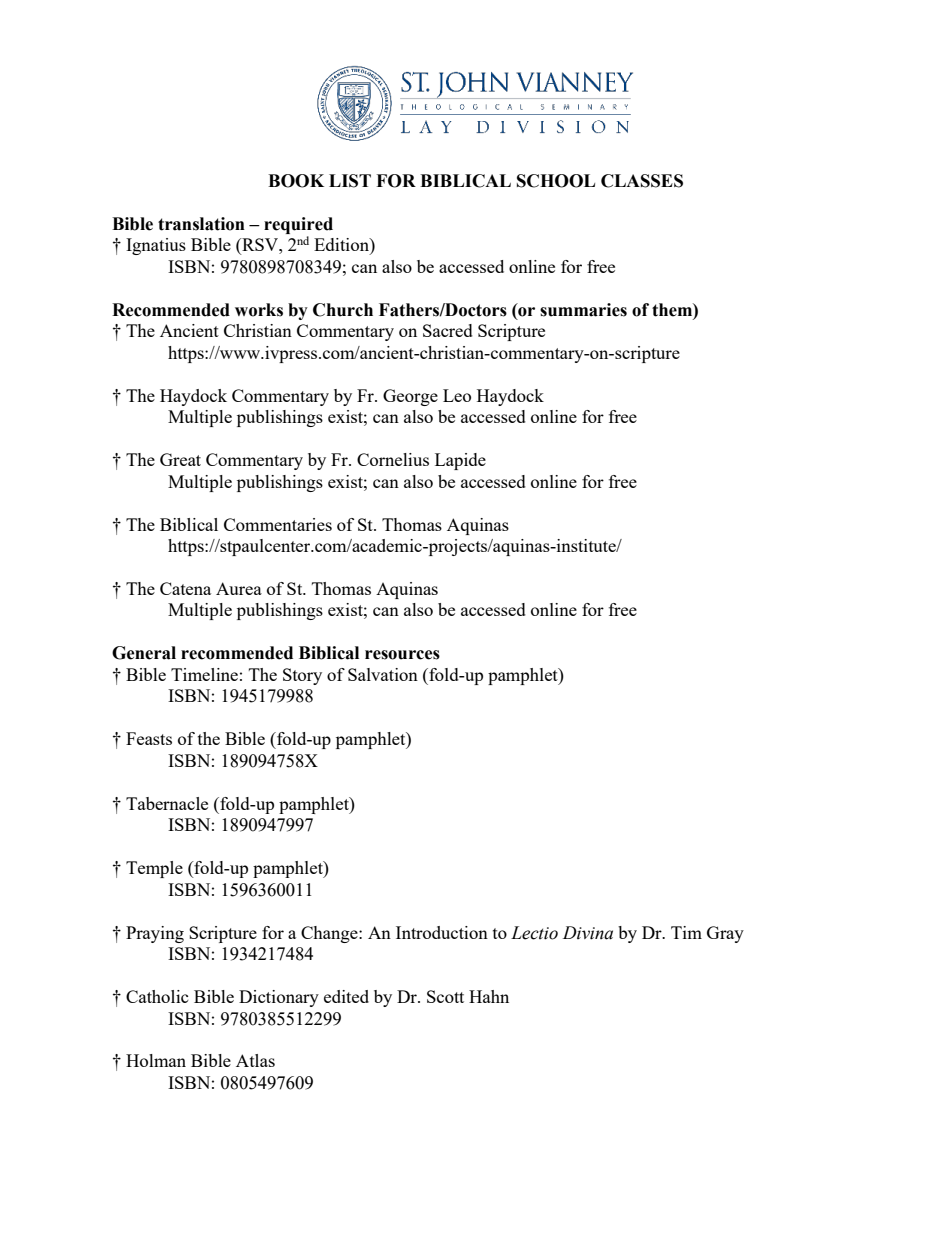 The image size is (952, 1233). Describe the element at coordinates (180, 459) in the screenshot. I see `Great` at that location.
